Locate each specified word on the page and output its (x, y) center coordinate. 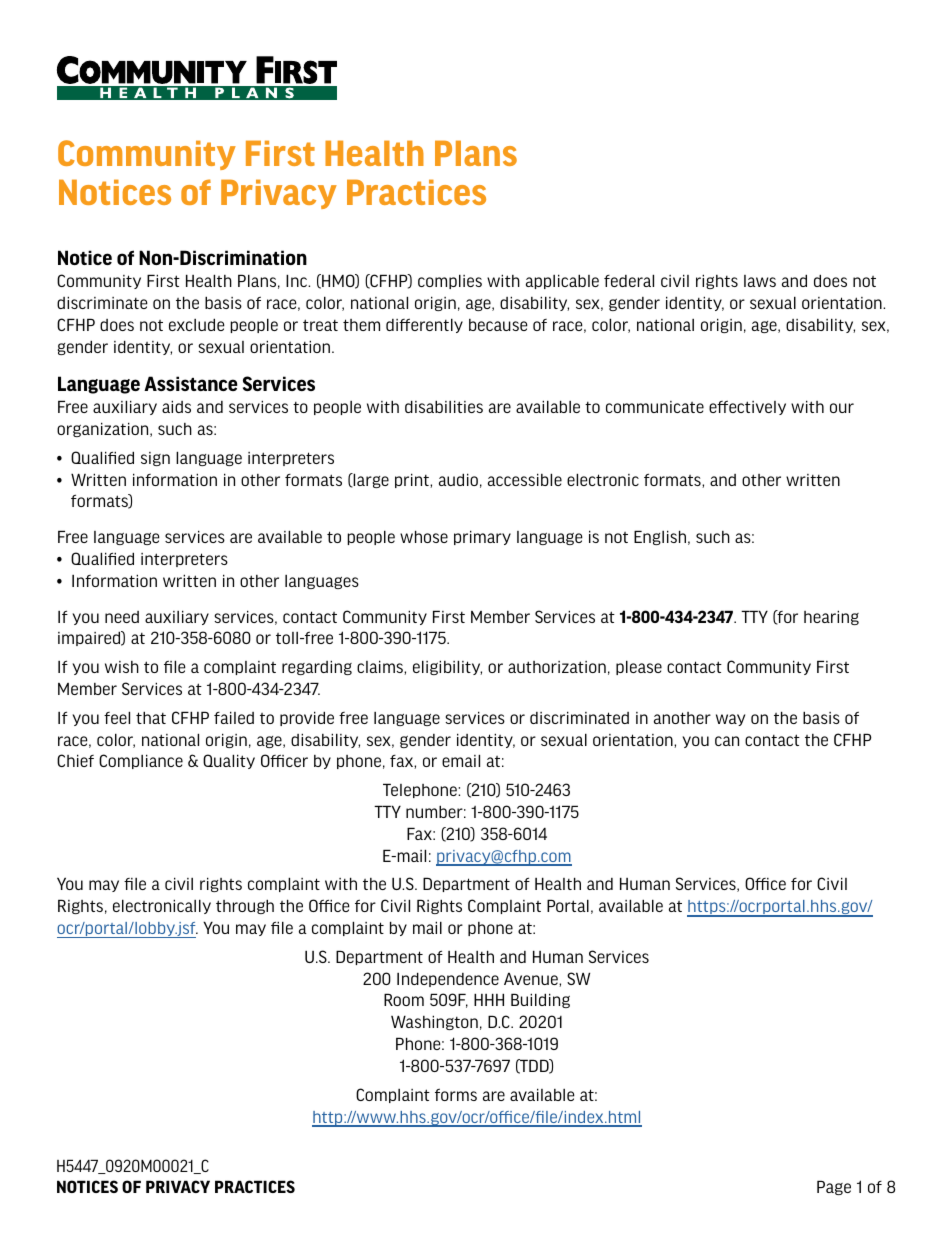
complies (450, 281)
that (151, 717)
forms (456, 1094)
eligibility (447, 667)
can (727, 741)
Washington (434, 1022)
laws (760, 281)
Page (834, 1187)
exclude (197, 324)
